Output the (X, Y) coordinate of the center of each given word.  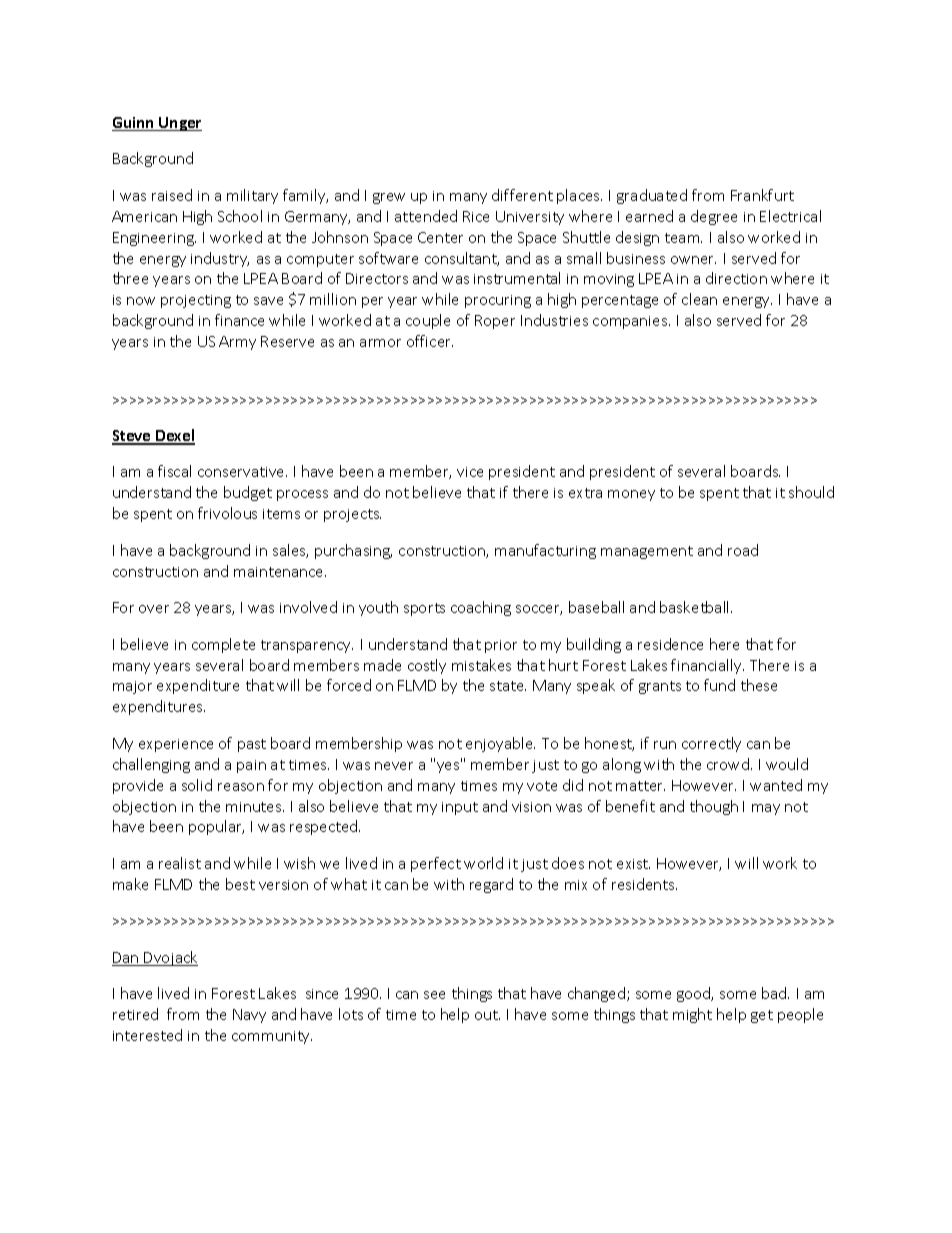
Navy (249, 1016)
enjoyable (500, 744)
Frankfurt (762, 195)
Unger (179, 124)
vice (470, 472)
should (811, 492)
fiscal (174, 471)
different (522, 195)
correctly (711, 744)
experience (176, 745)
